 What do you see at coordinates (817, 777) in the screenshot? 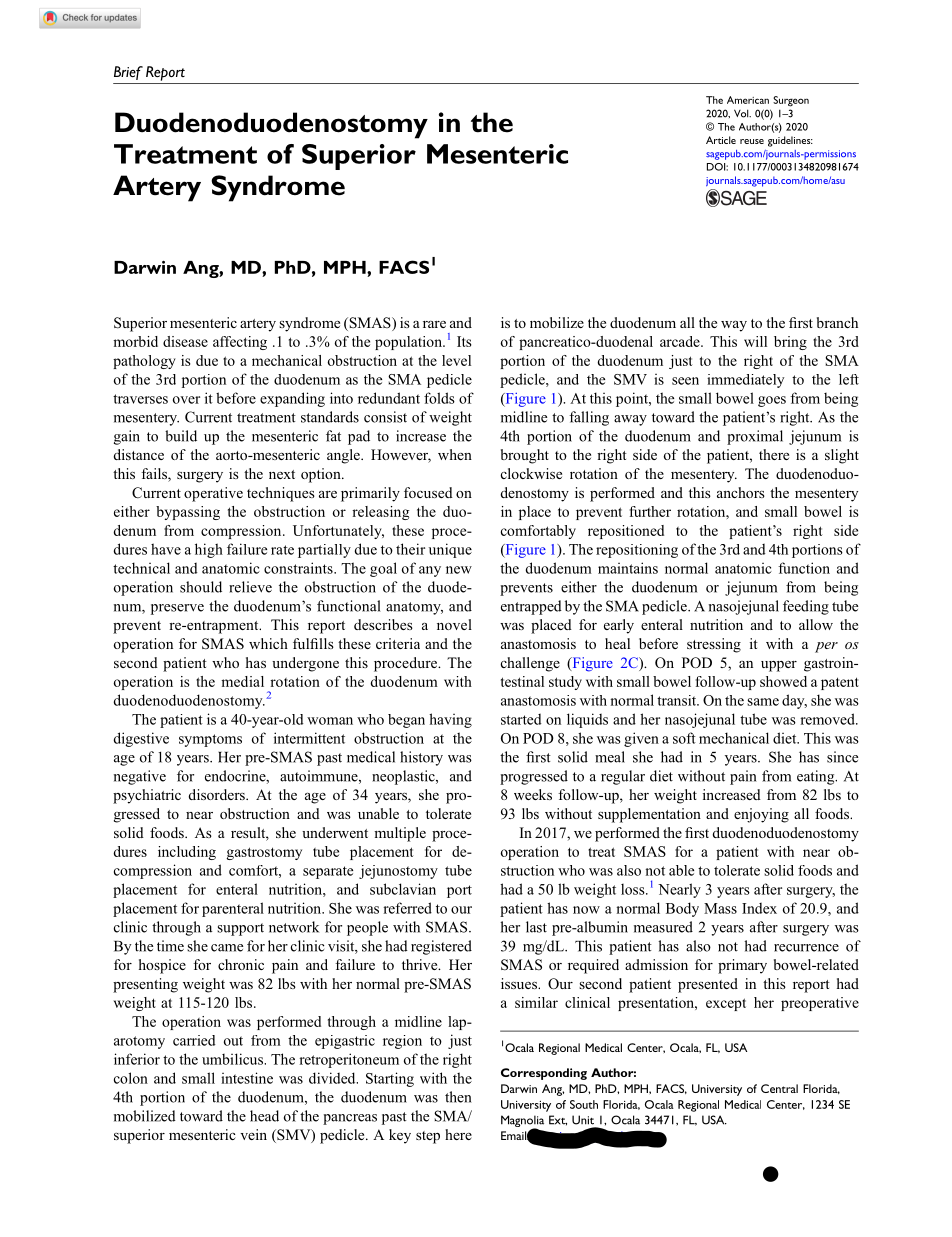
I see `eating` at bounding box center [817, 777].
